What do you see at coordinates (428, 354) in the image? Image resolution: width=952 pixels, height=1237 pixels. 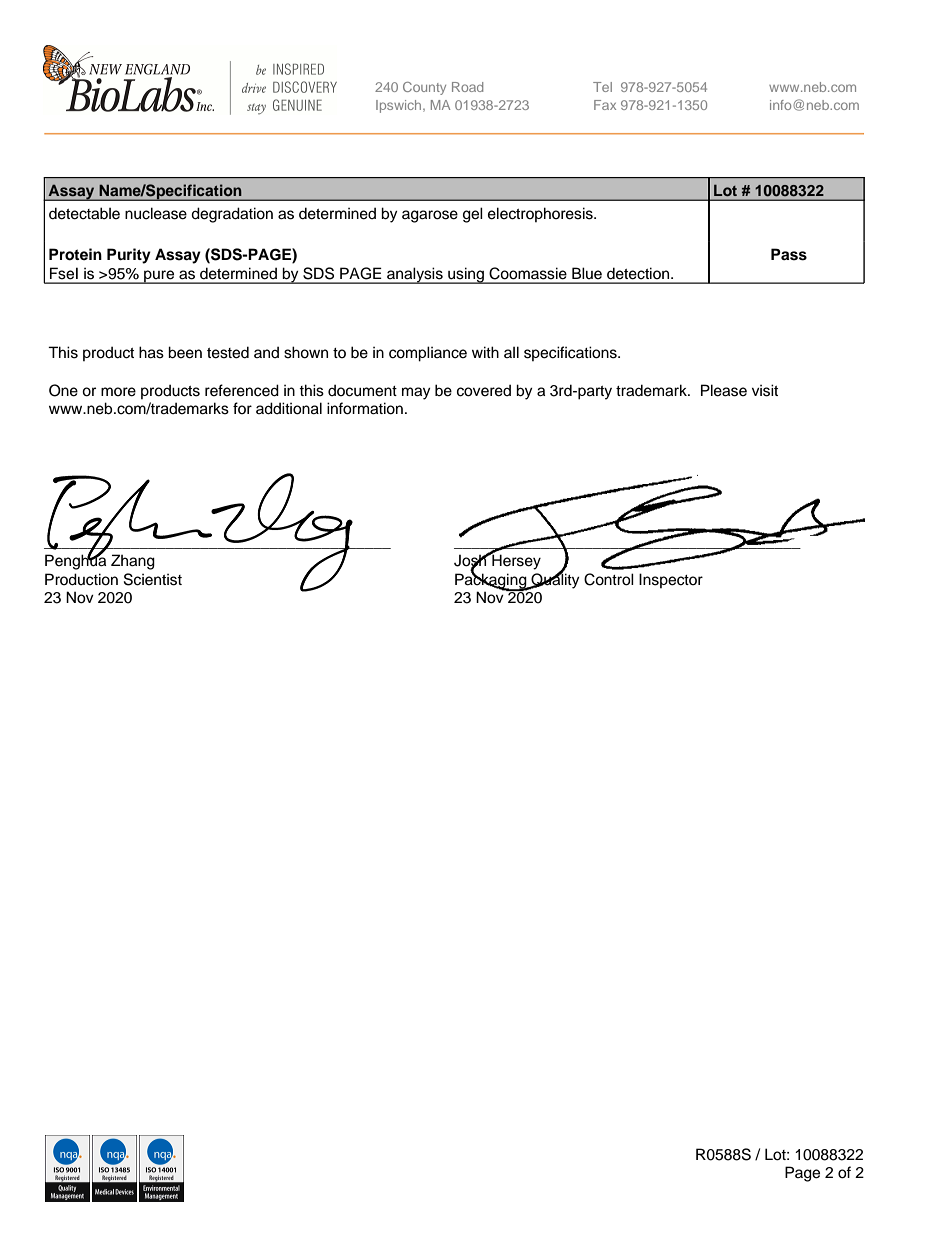 I see `compliance` at bounding box center [428, 354].
